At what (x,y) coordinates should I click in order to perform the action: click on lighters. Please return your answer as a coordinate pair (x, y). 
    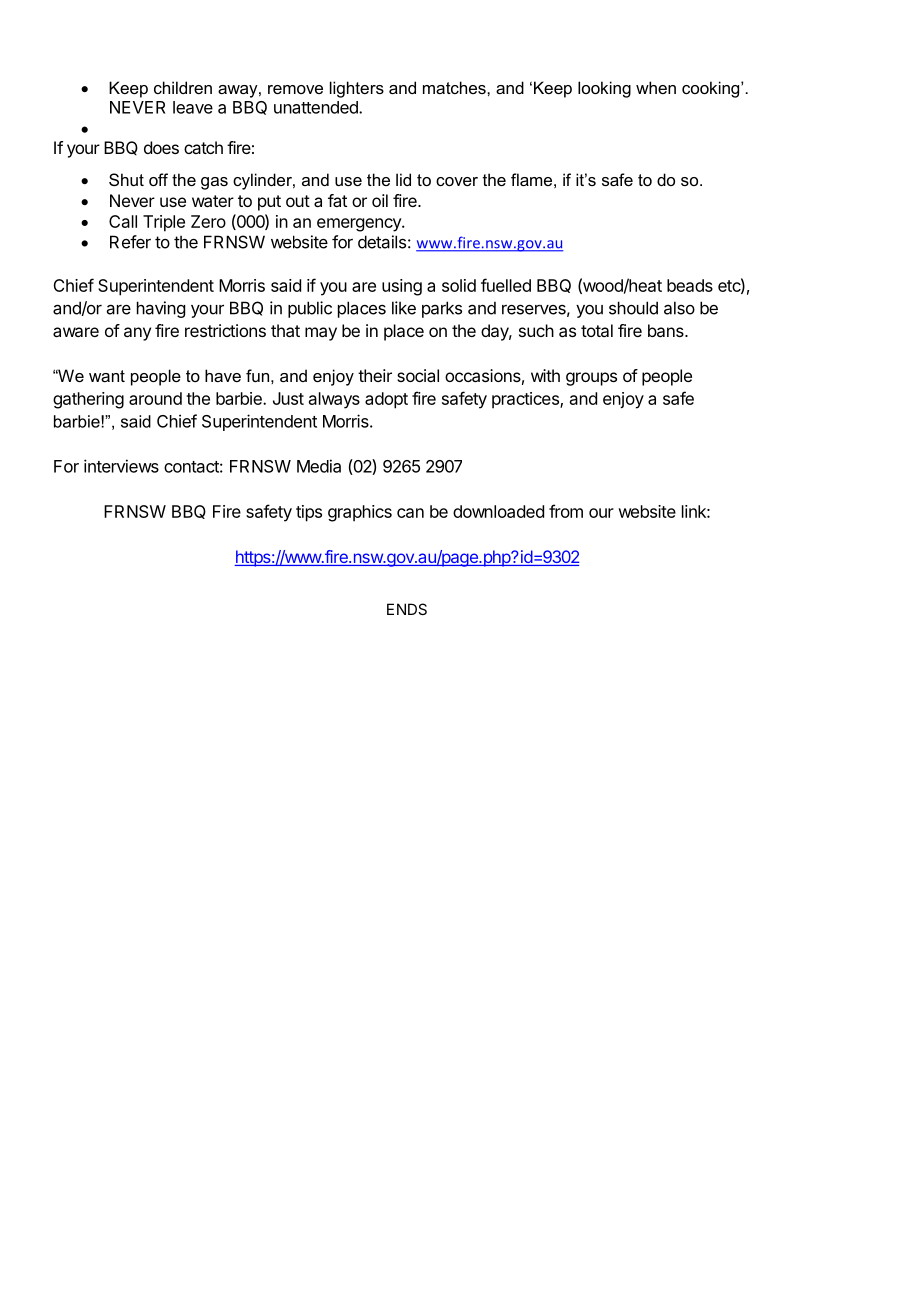
    Looking at the image, I should click on (357, 89).
